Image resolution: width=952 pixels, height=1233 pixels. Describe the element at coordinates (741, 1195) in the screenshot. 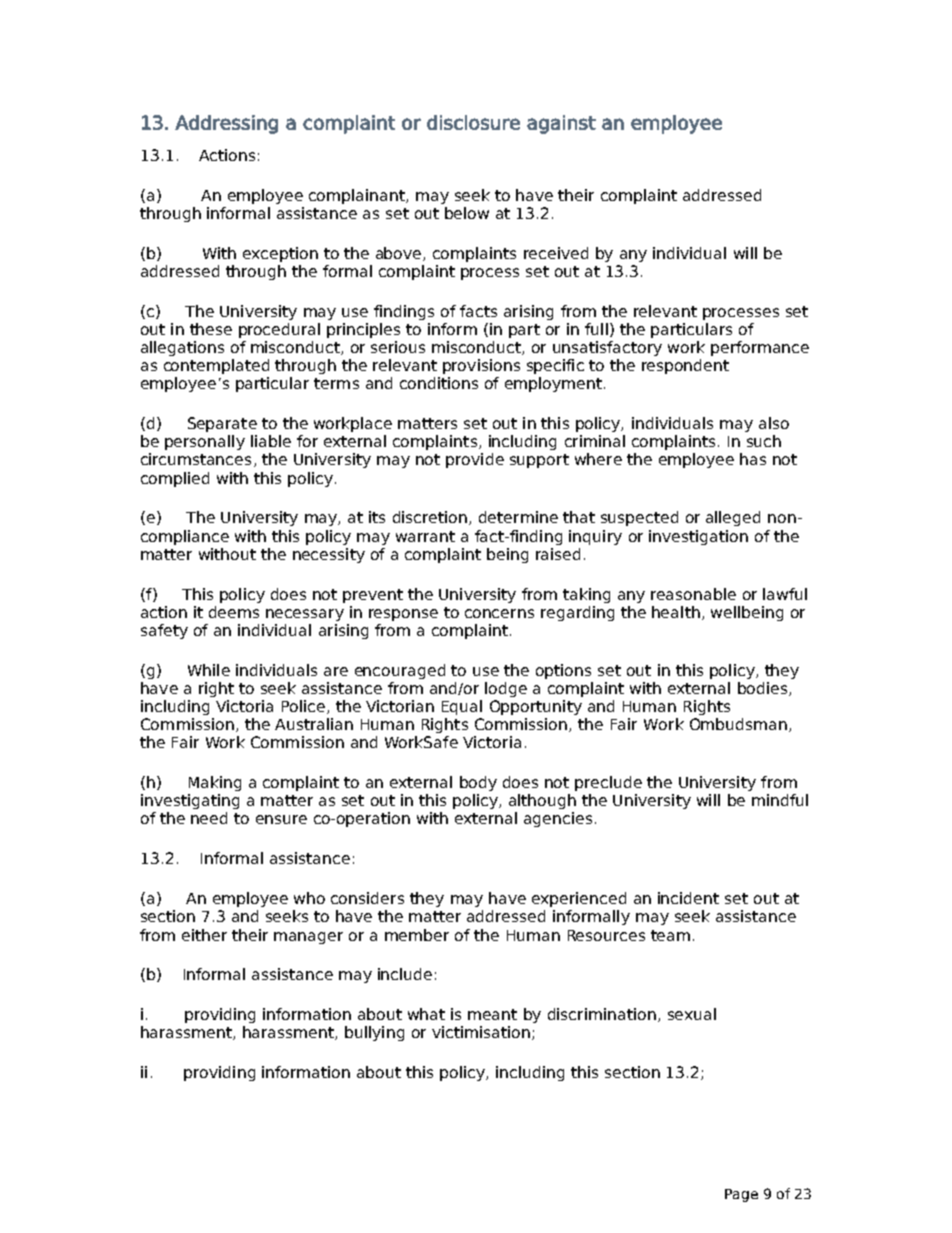

I see `Page` at that location.
